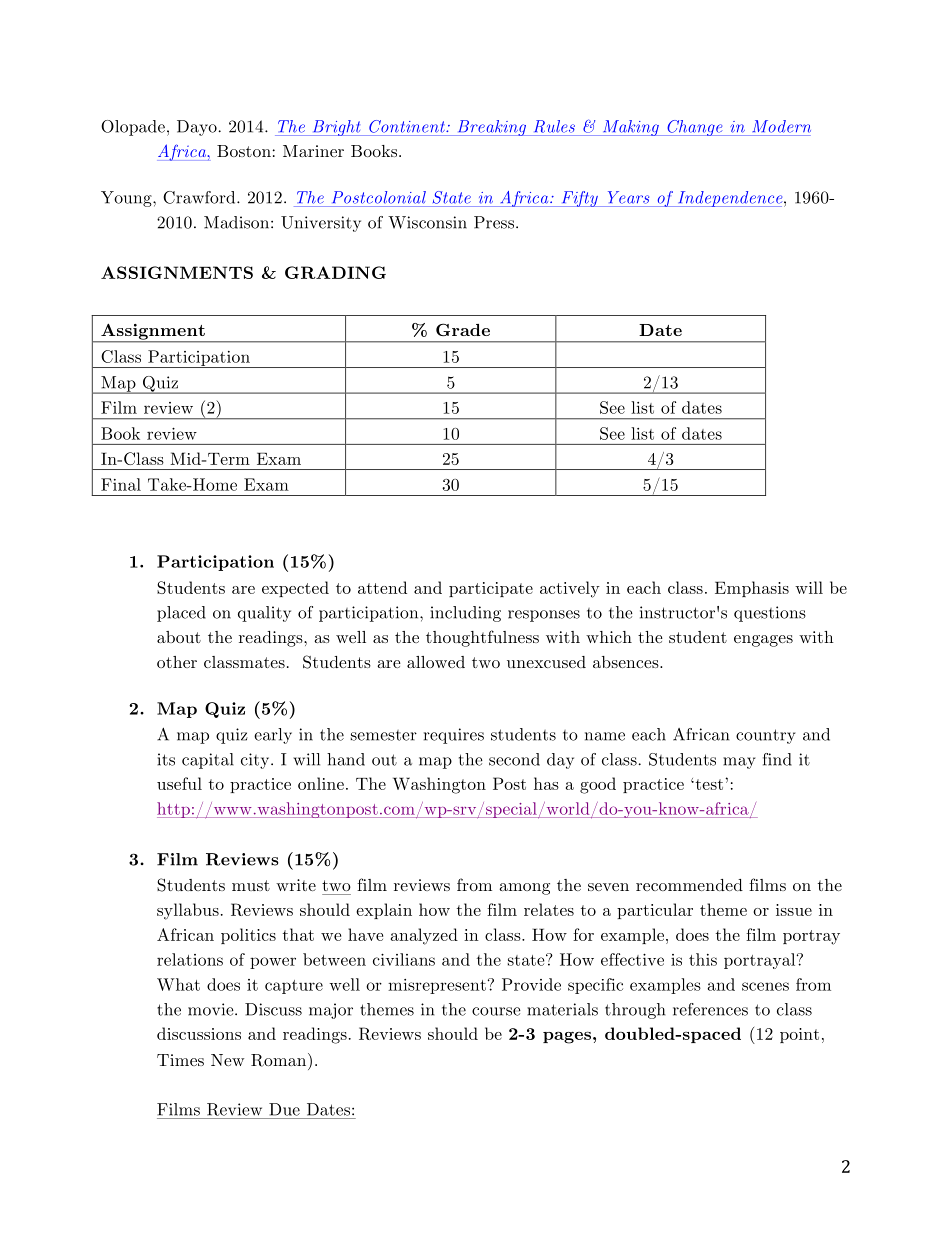 This screenshot has width=952, height=1233. I want to click on Boston, so click(244, 151).
